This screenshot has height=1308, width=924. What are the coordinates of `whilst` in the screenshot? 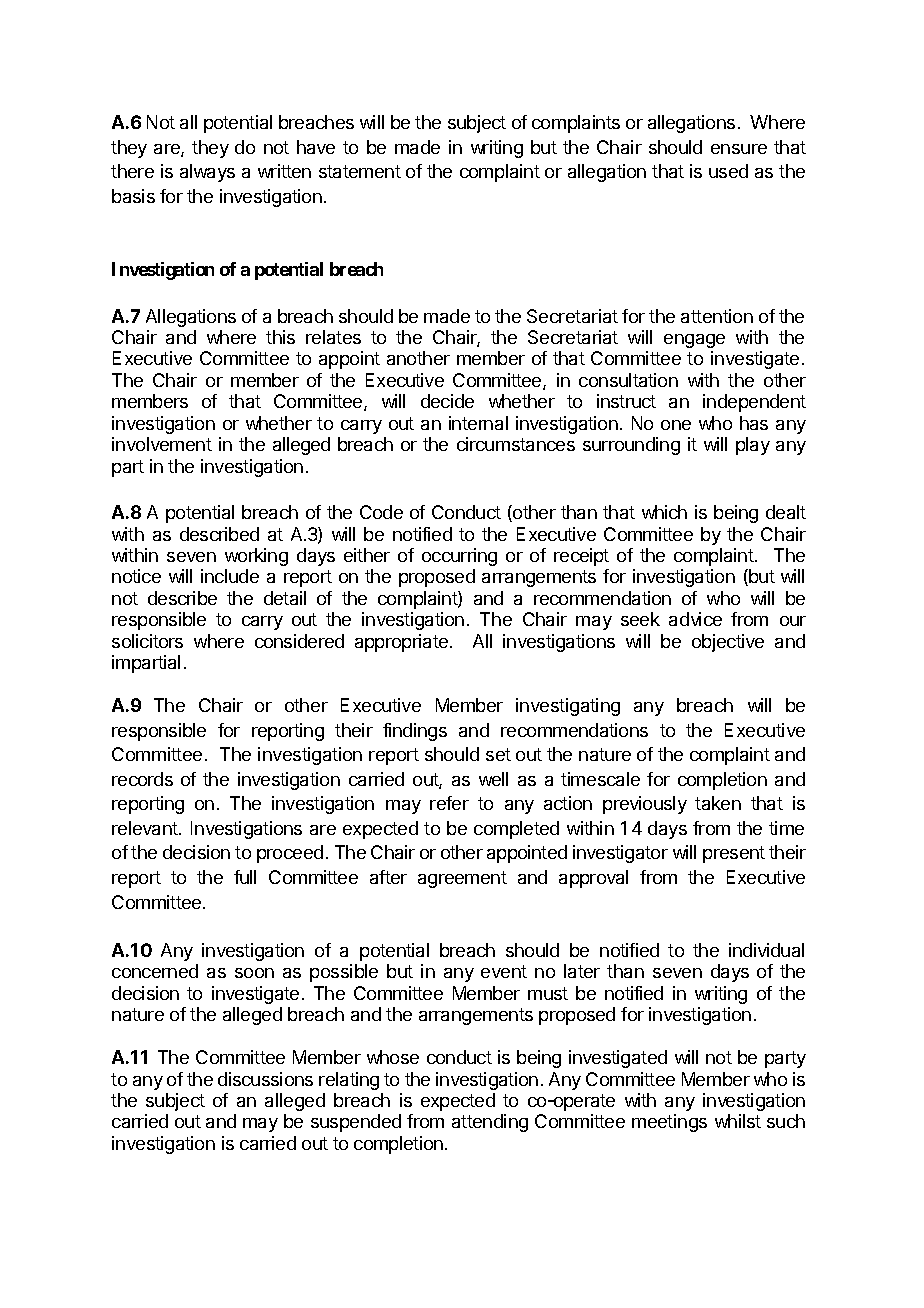 It's located at (738, 1121).
